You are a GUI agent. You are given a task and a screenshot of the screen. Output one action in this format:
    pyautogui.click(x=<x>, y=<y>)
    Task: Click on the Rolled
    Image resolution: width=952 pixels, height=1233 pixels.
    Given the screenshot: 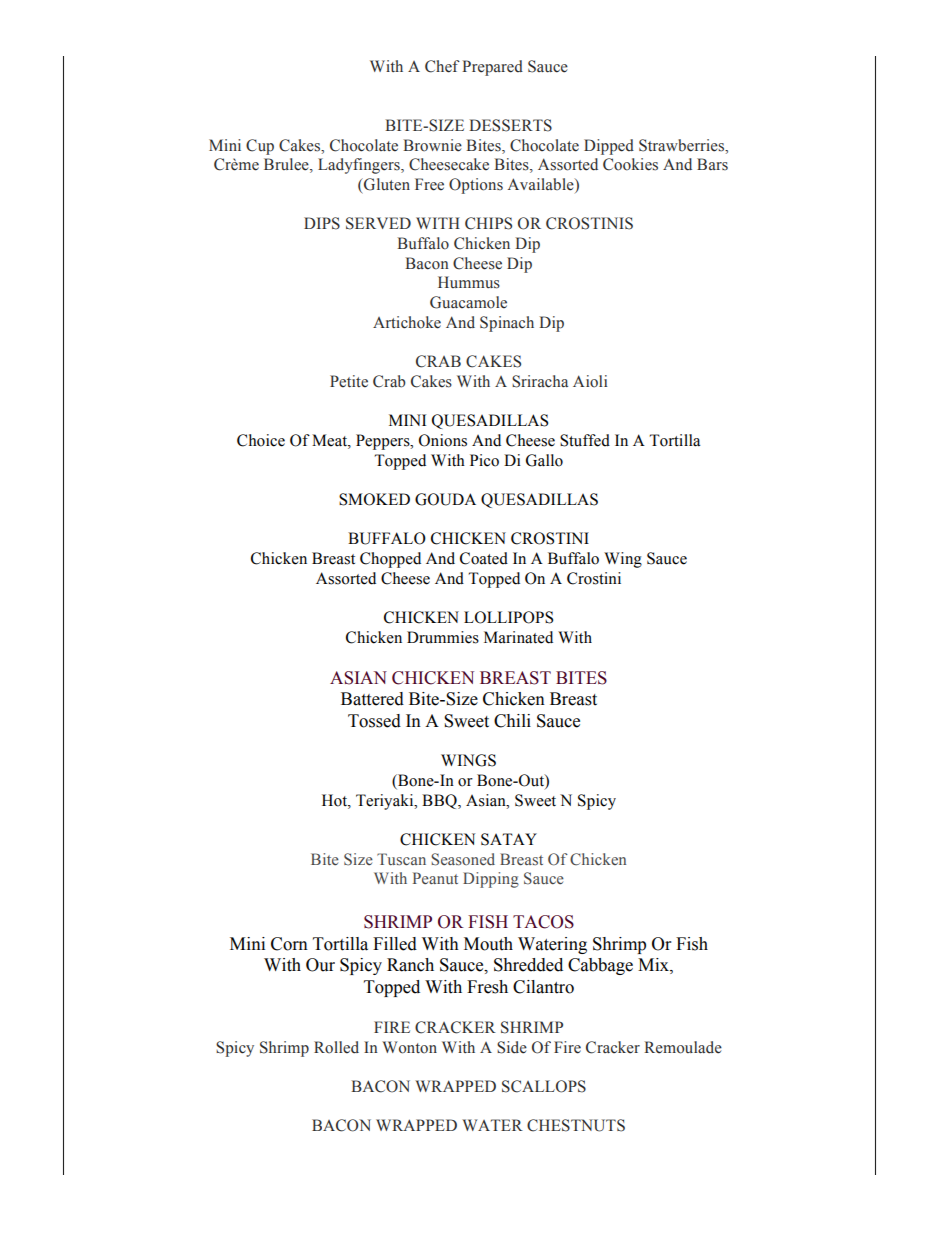 What is the action you would take?
    pyautogui.click(x=336, y=1047)
